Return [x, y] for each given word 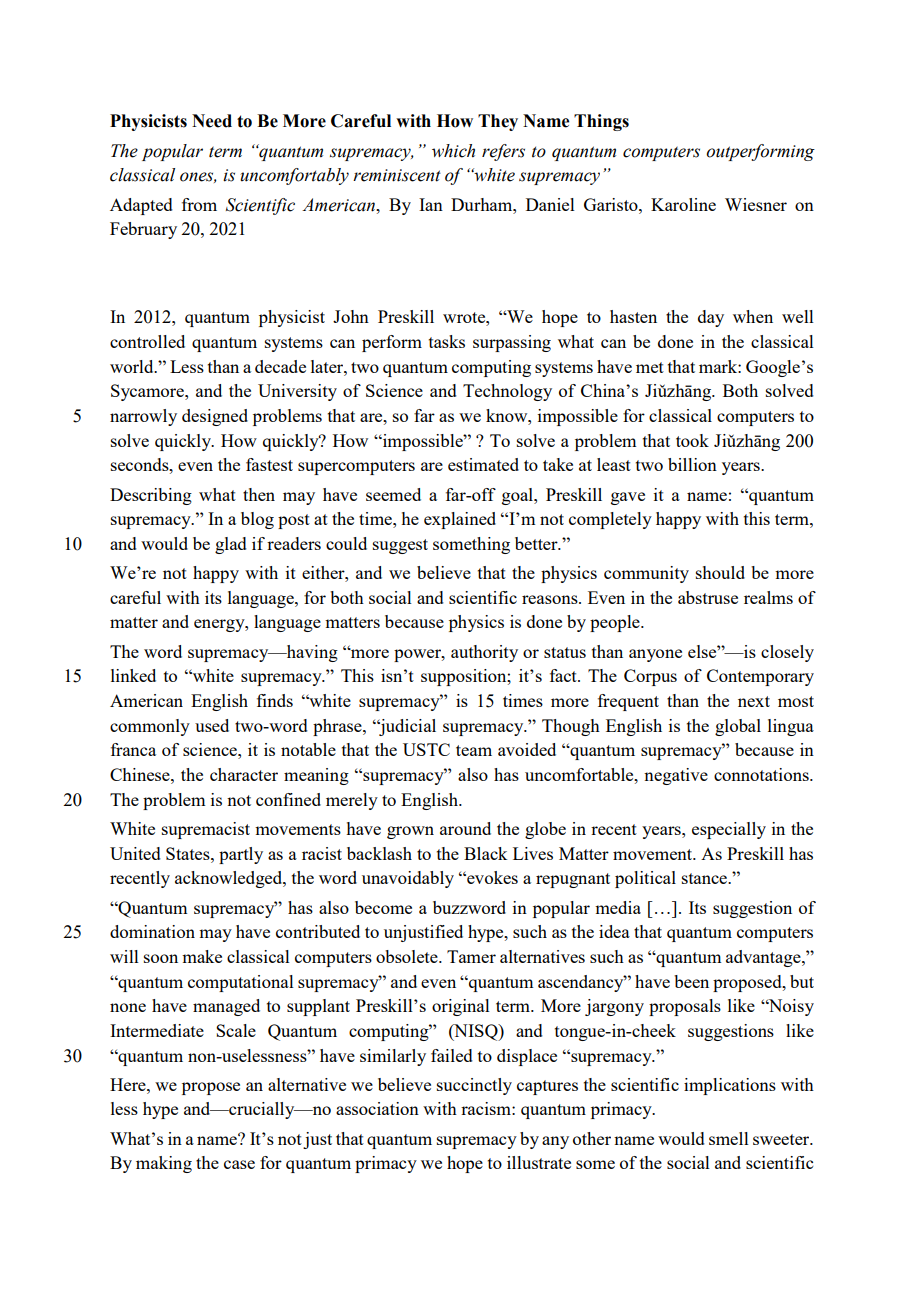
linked [133, 675]
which [453, 151]
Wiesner [756, 204]
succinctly [474, 1086]
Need [212, 121]
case [239, 1164]
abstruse [708, 597]
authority [484, 653]
